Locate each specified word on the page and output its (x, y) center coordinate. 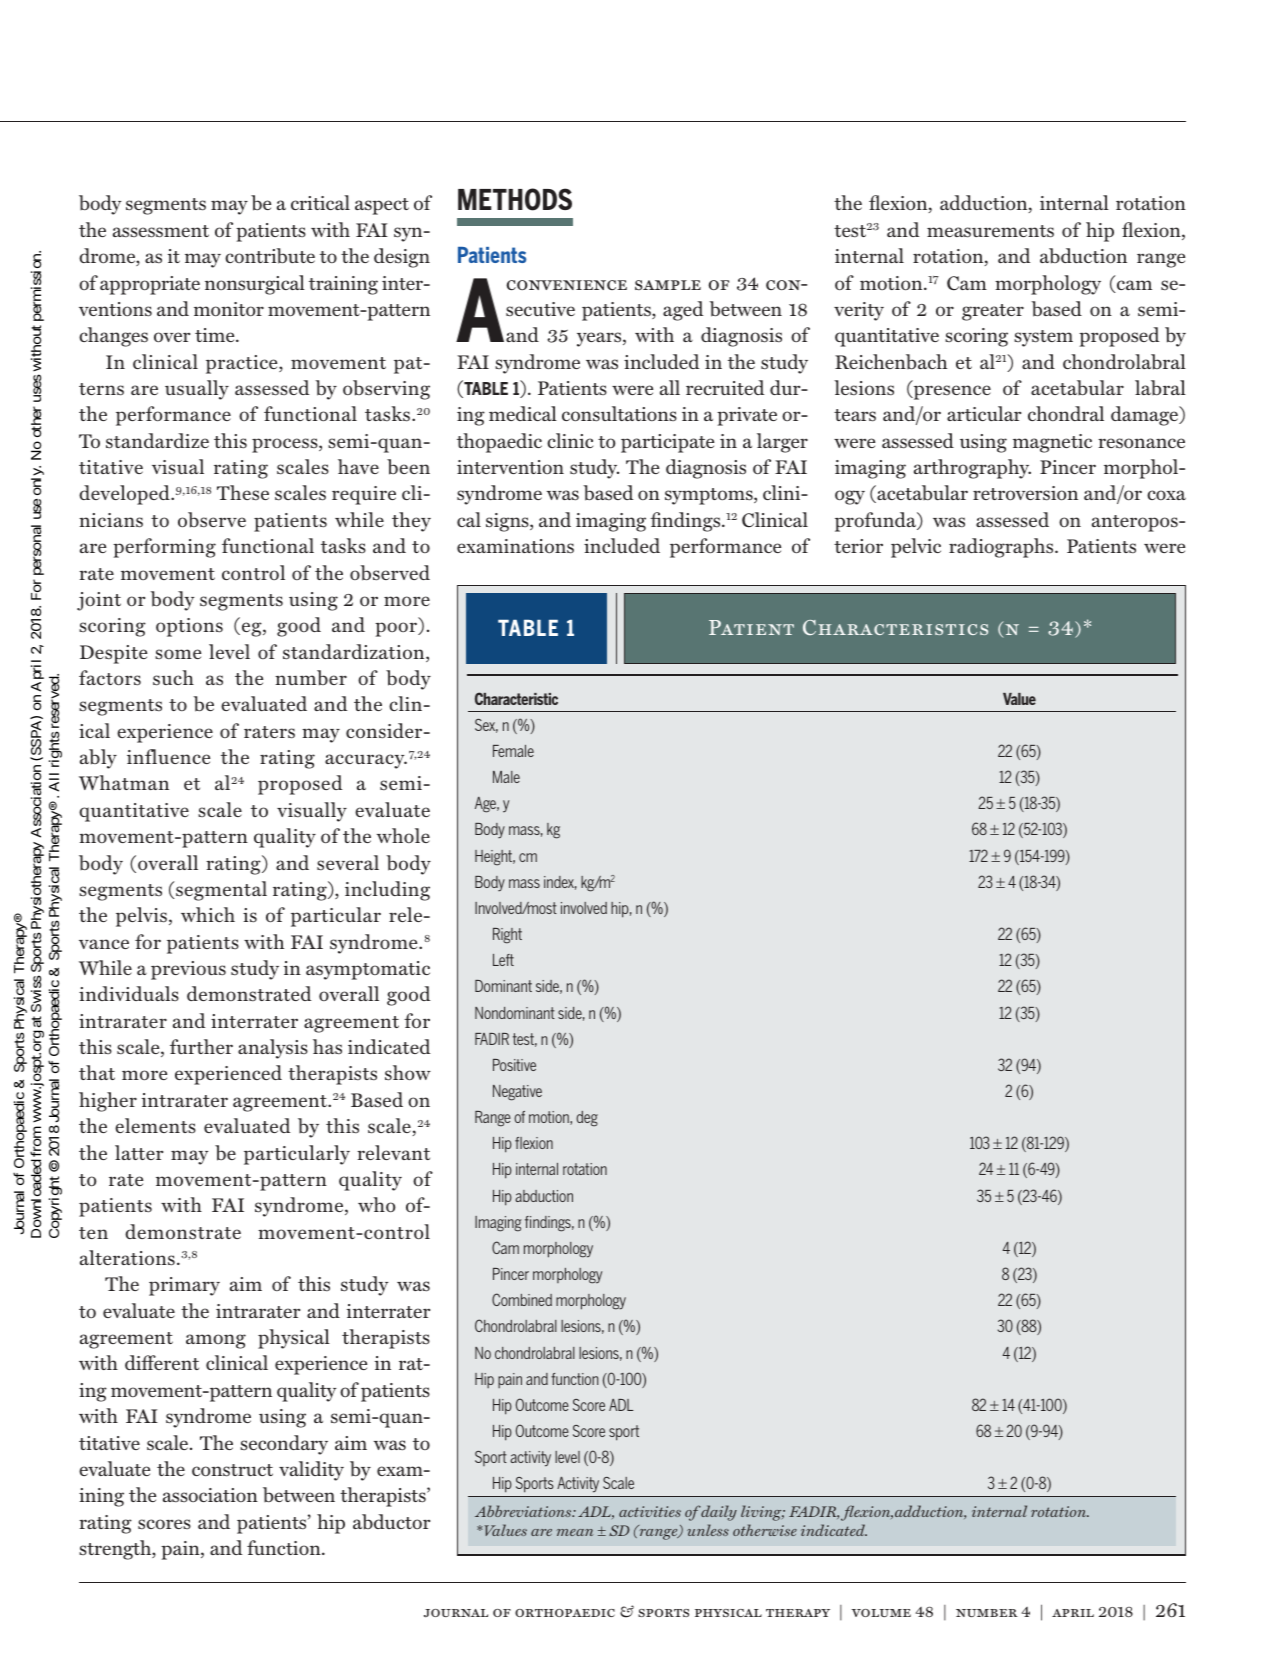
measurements (990, 231)
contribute (270, 256)
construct (232, 1470)
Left (503, 960)
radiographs (1002, 548)
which (208, 914)
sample (668, 285)
